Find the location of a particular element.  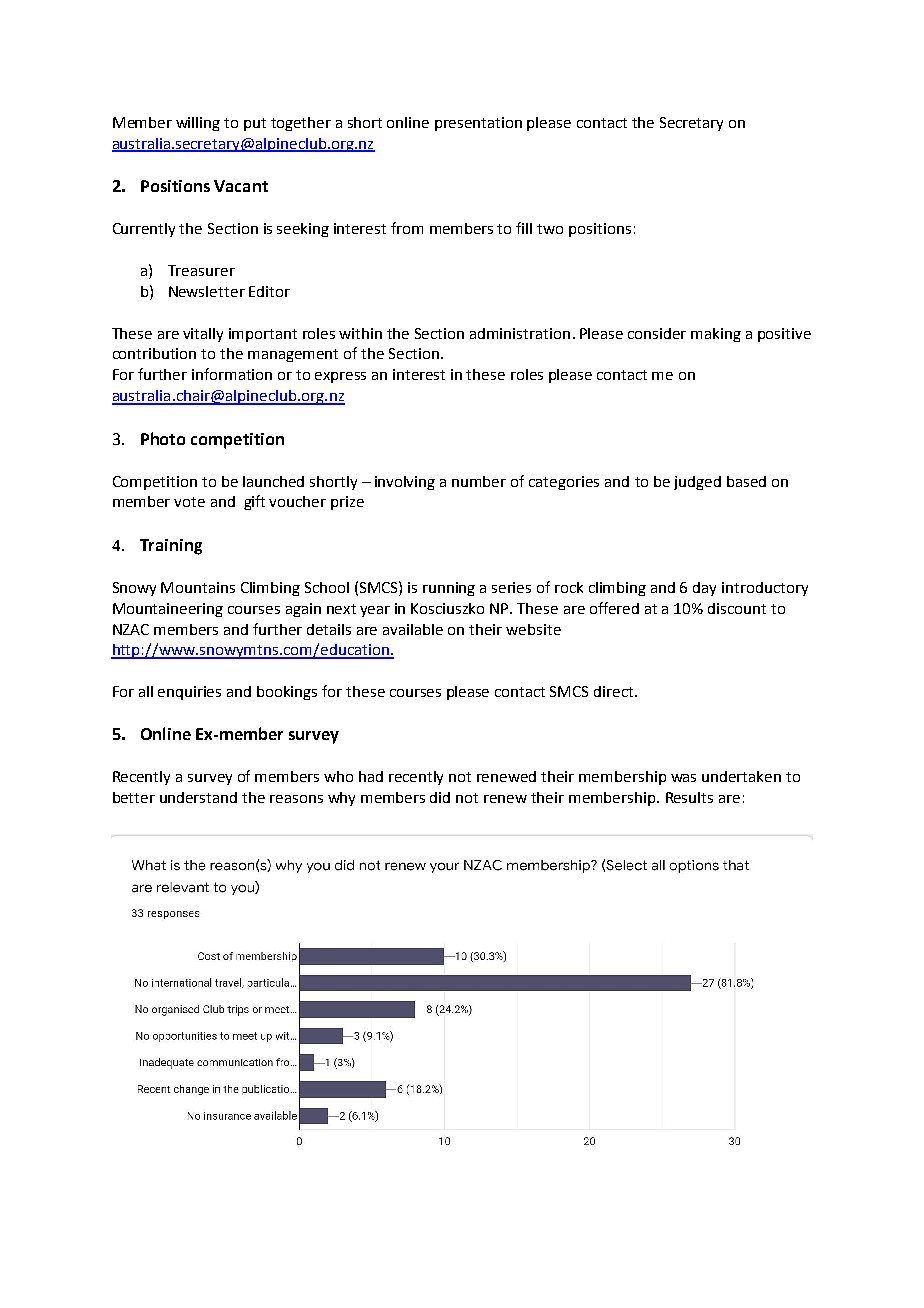

understand is located at coordinates (198, 797).
